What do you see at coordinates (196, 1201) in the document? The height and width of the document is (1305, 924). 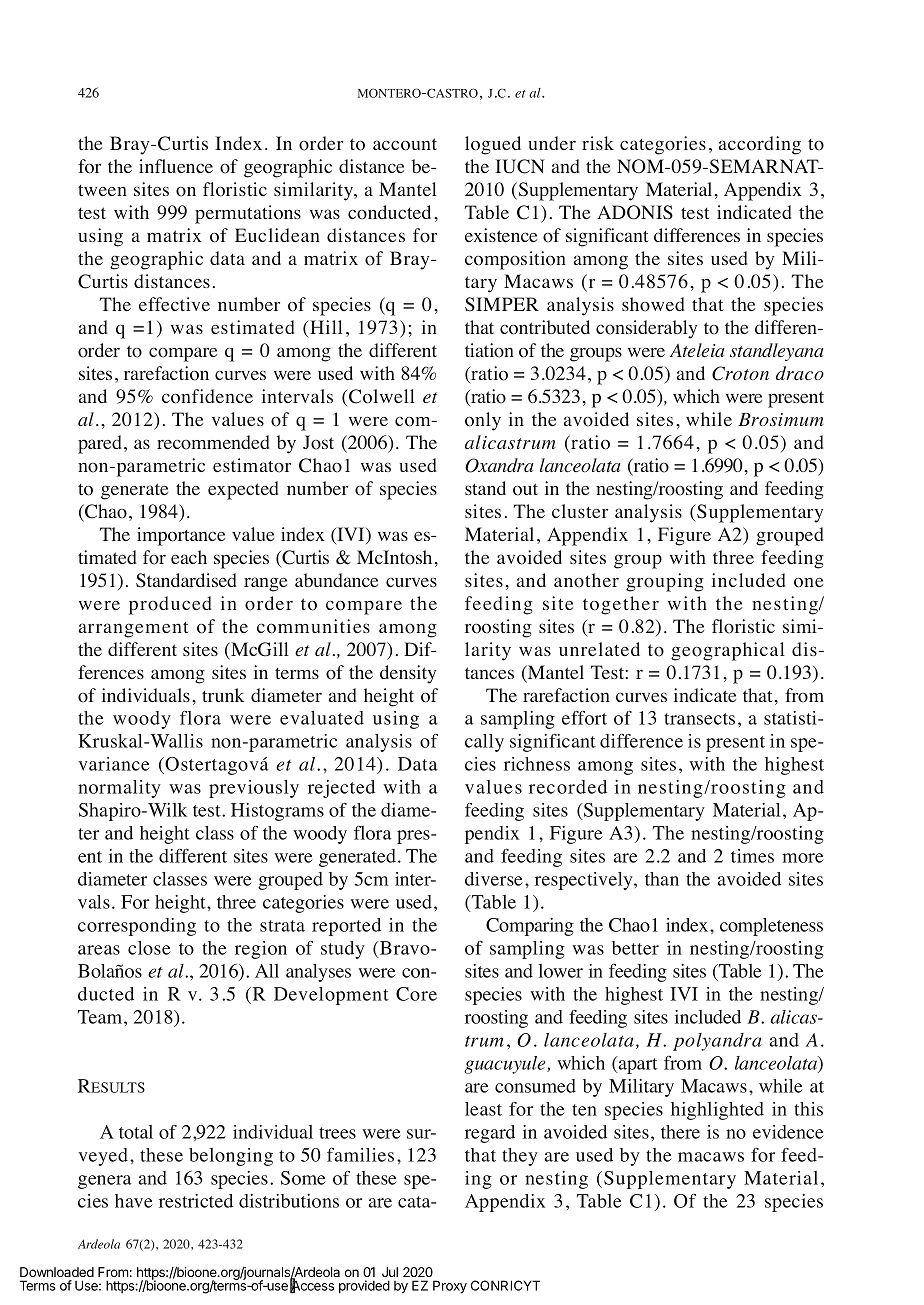 I see `restricted` at bounding box center [196, 1201].
